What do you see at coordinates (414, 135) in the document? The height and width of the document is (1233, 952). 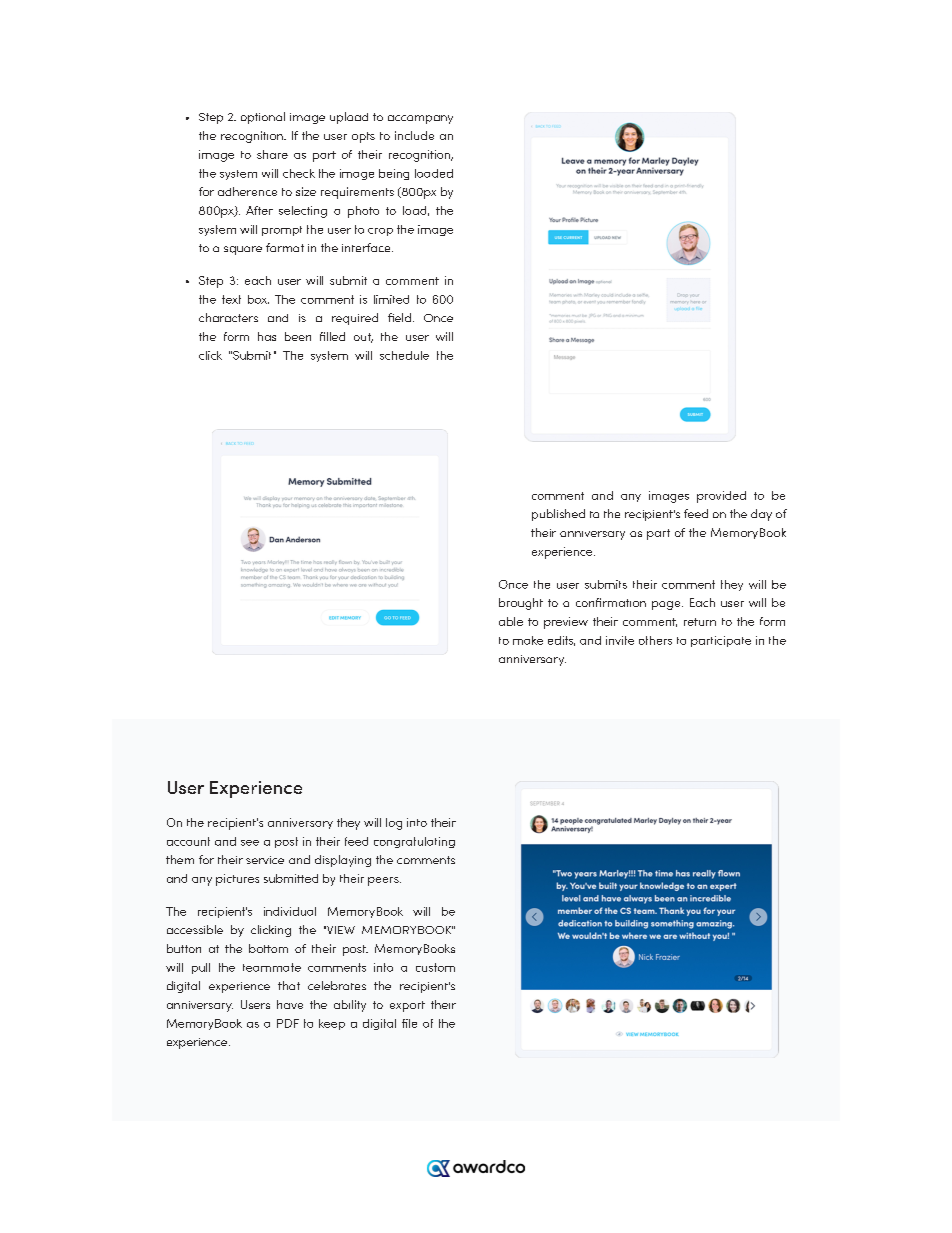 I see `include` at bounding box center [414, 135].
